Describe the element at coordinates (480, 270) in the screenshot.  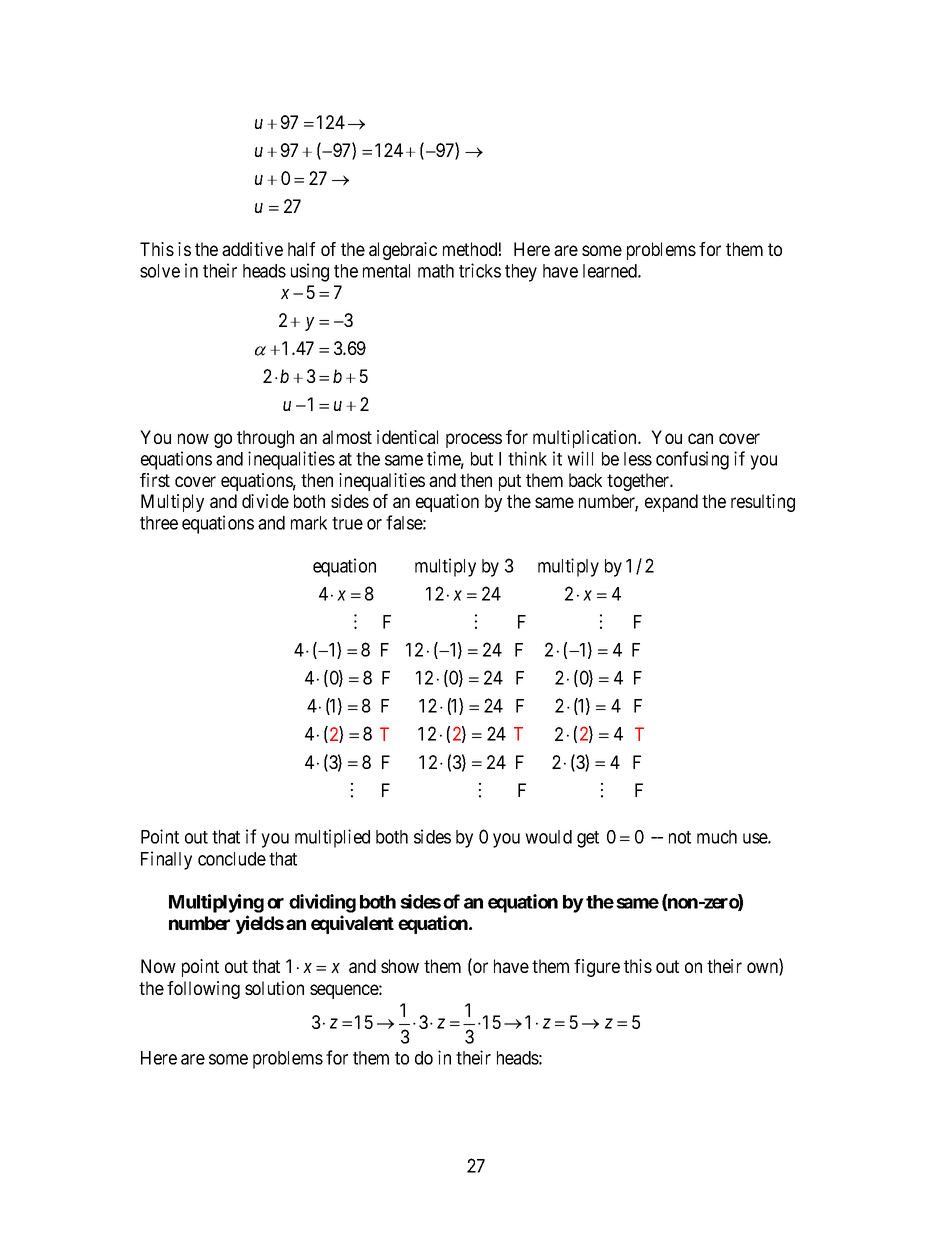
I see `tricks` at that location.
